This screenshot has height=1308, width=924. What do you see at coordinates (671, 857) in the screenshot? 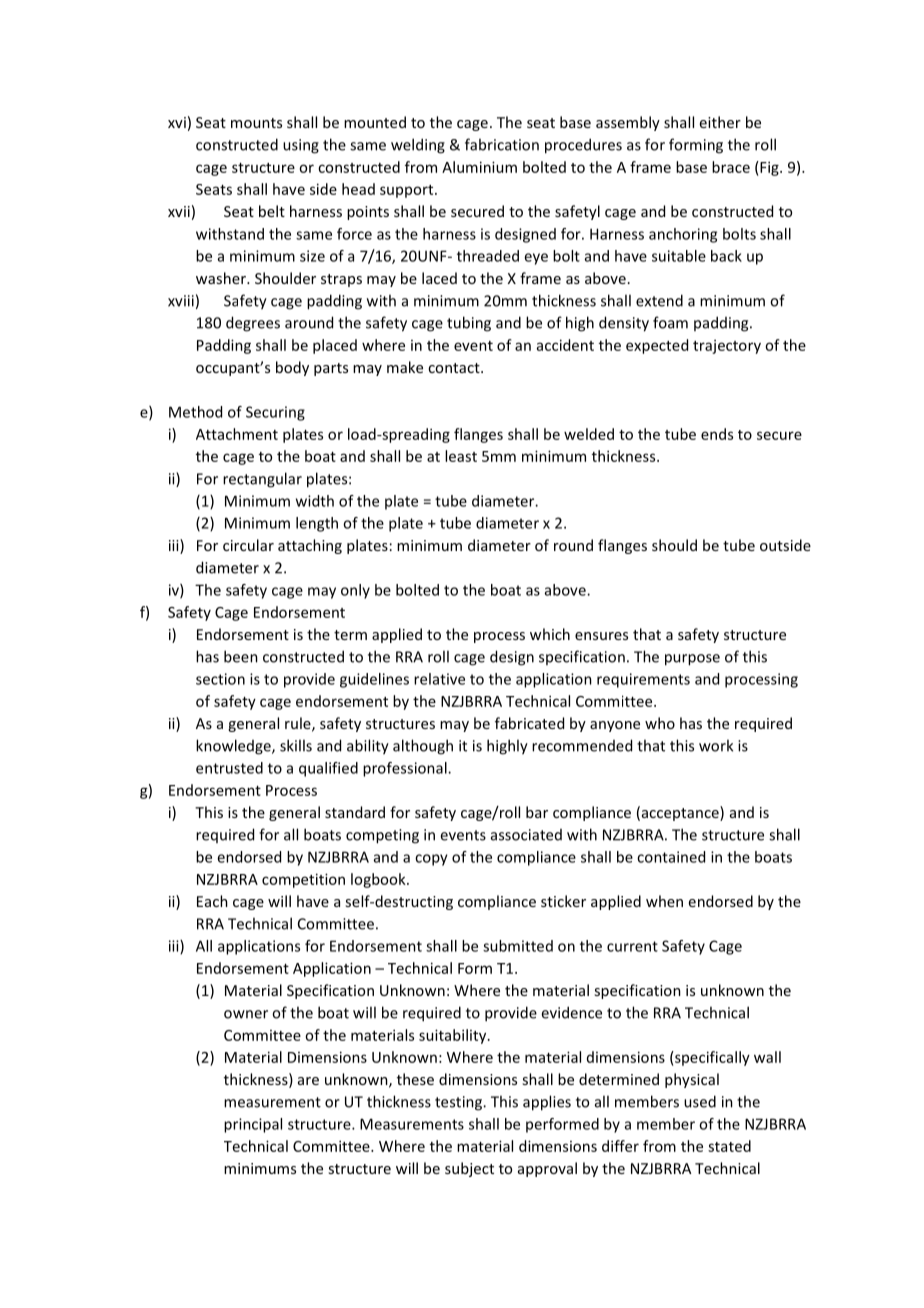
I see `contained` at bounding box center [671, 857].
